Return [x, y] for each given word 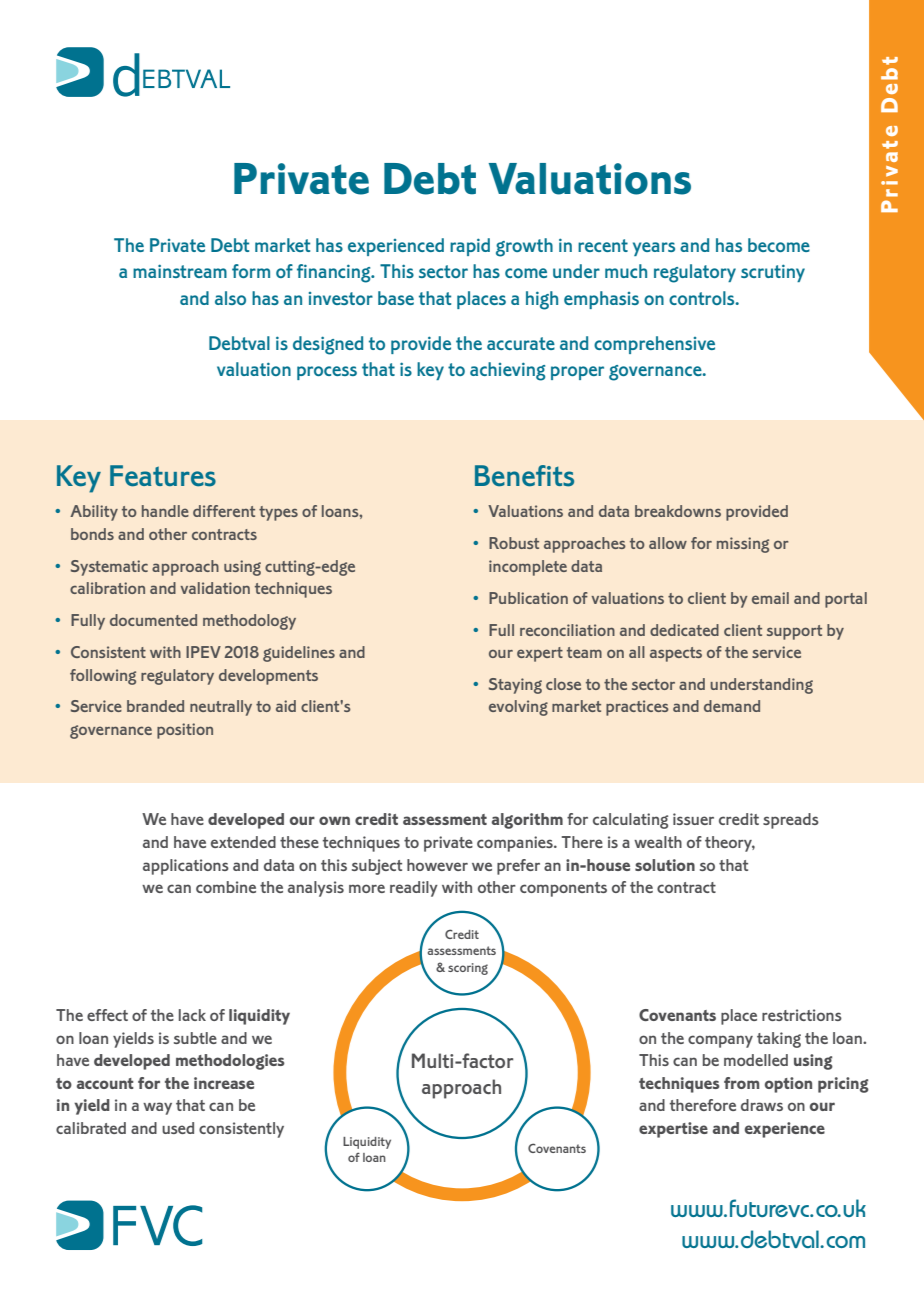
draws [762, 1105]
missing [743, 545]
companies [516, 844]
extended [243, 842]
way [157, 1108]
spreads [791, 821]
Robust [514, 543]
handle [165, 511]
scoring [468, 969]
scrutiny [773, 273]
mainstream [180, 271]
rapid [470, 247]
